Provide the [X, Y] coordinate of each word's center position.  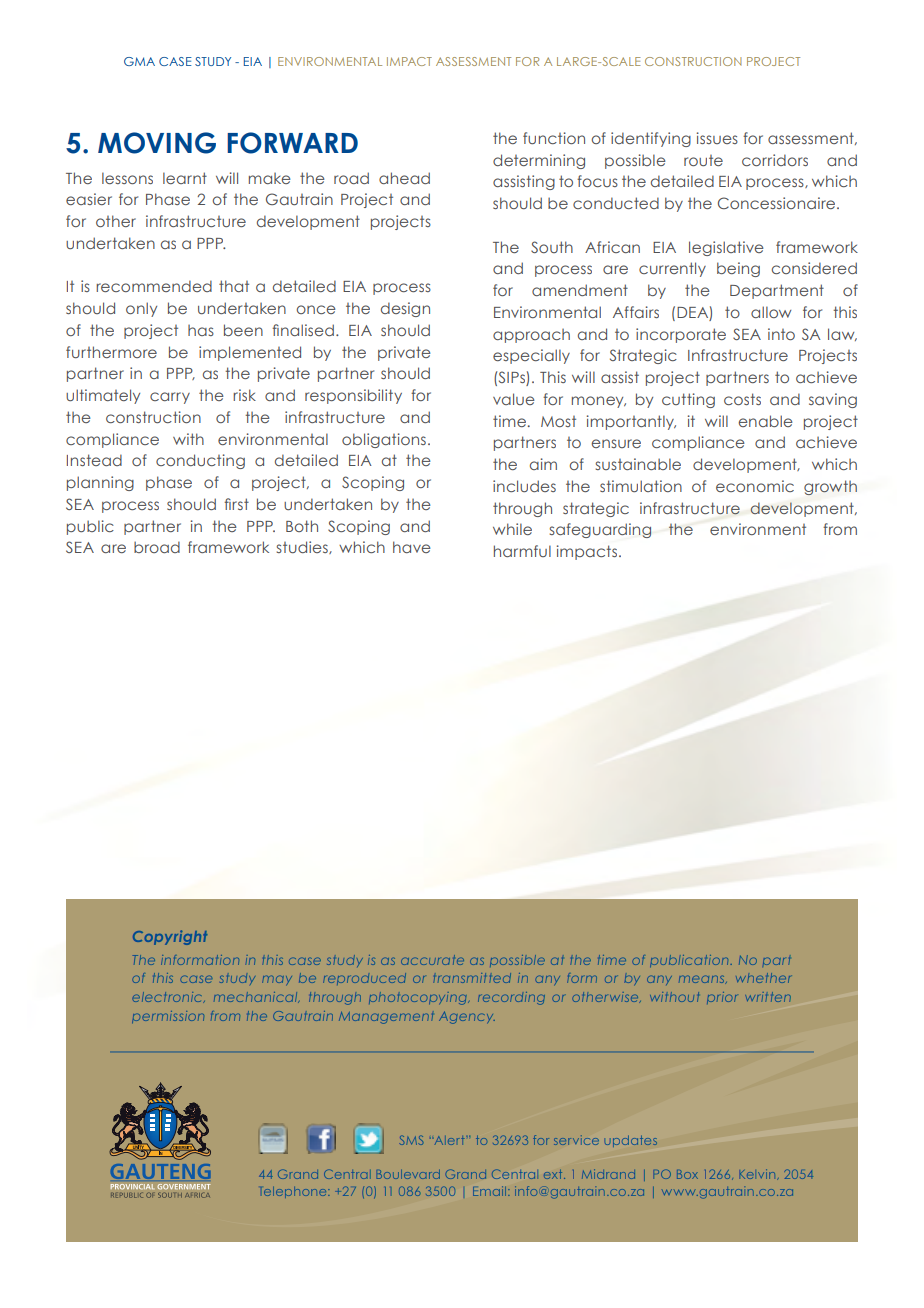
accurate [432, 960]
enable [766, 421]
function [554, 138]
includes [524, 486]
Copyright [170, 937]
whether [763, 978]
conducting [200, 461]
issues [717, 138]
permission [168, 1017]
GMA [139, 61]
